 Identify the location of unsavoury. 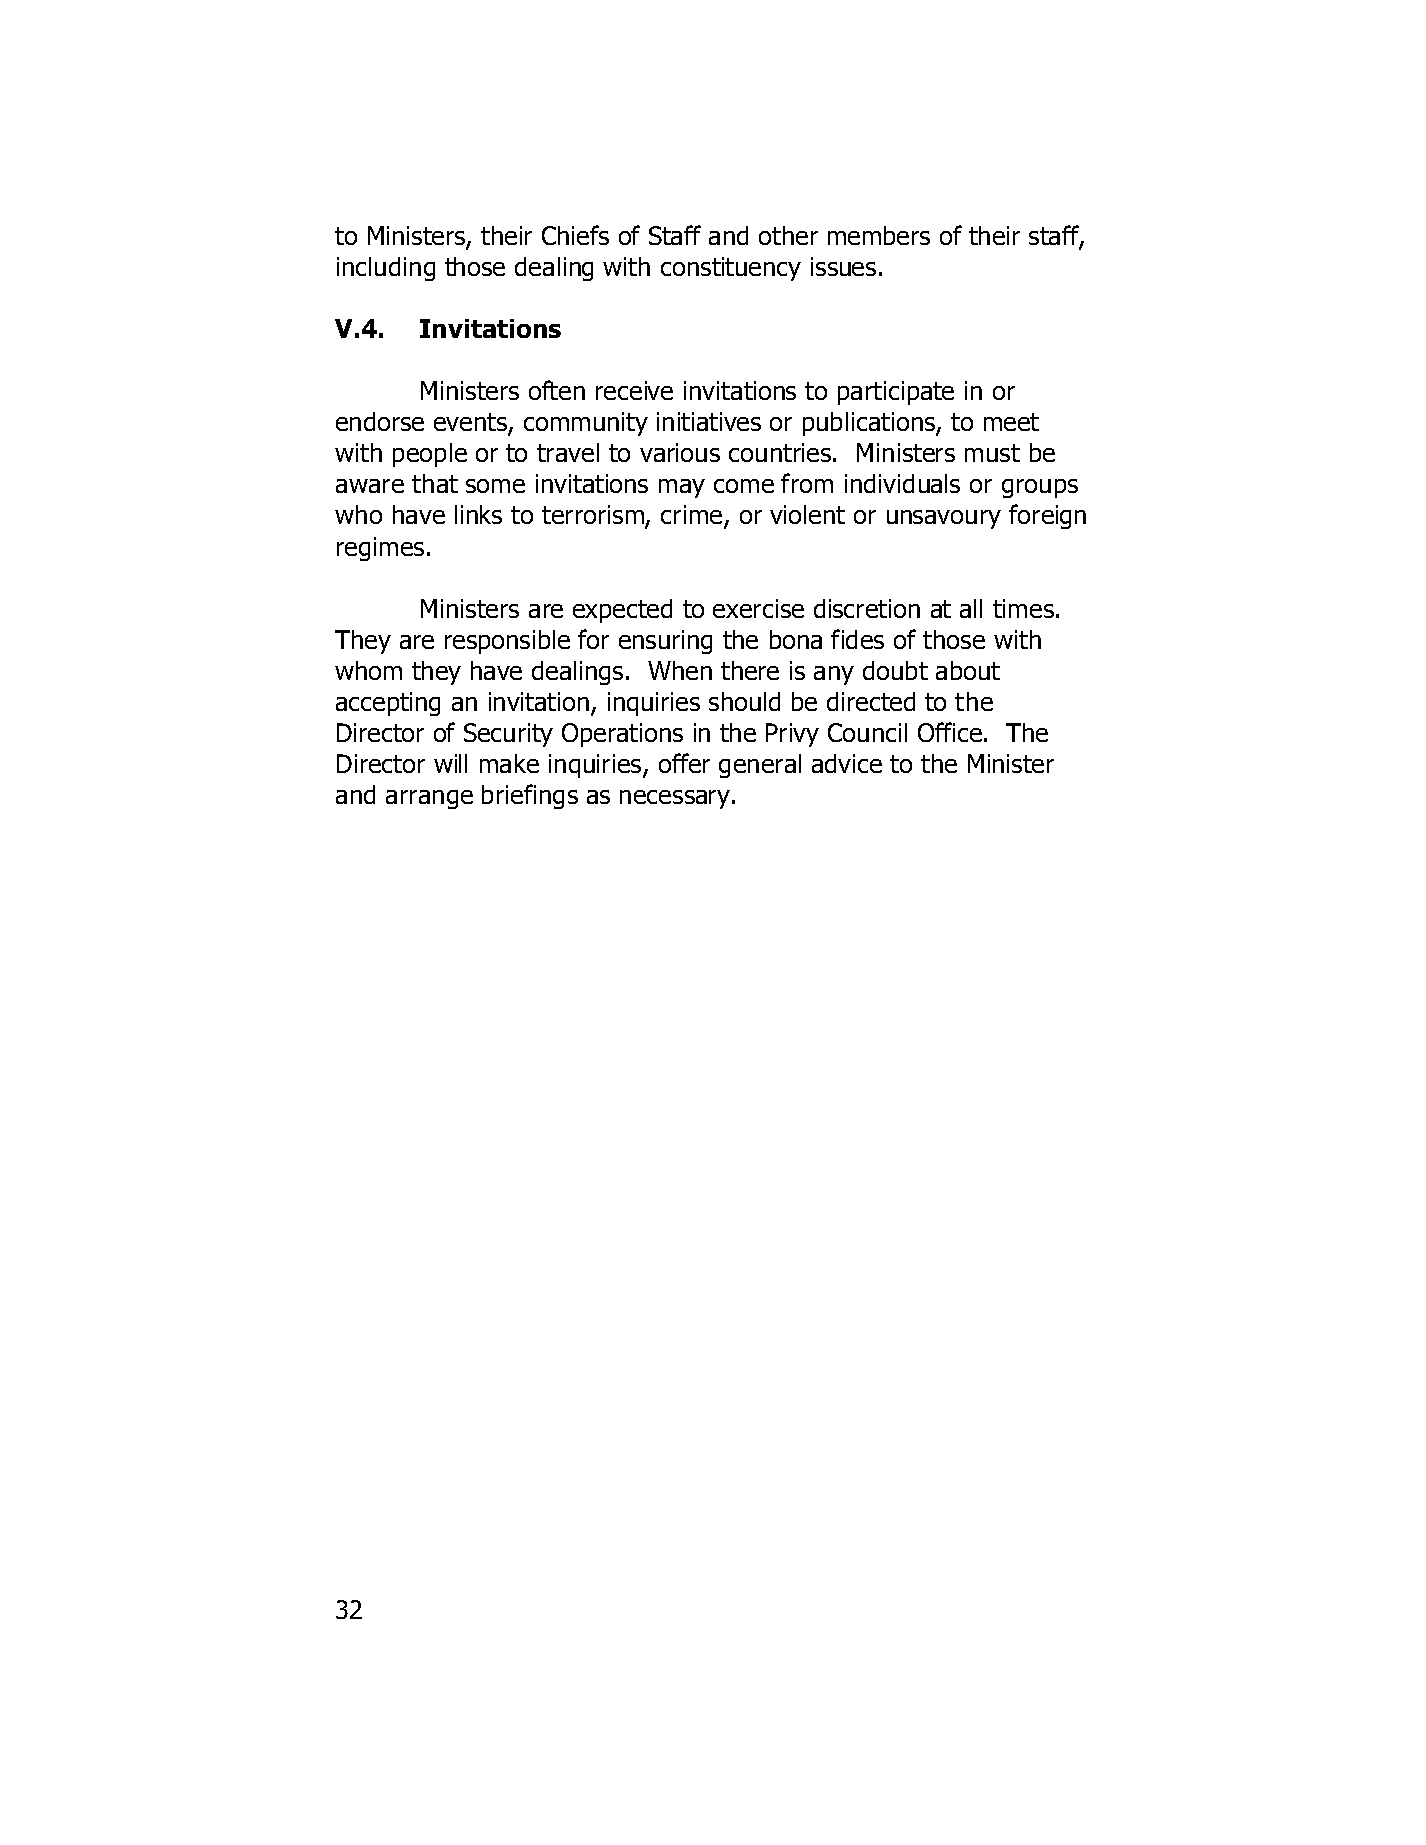
(944, 519).
